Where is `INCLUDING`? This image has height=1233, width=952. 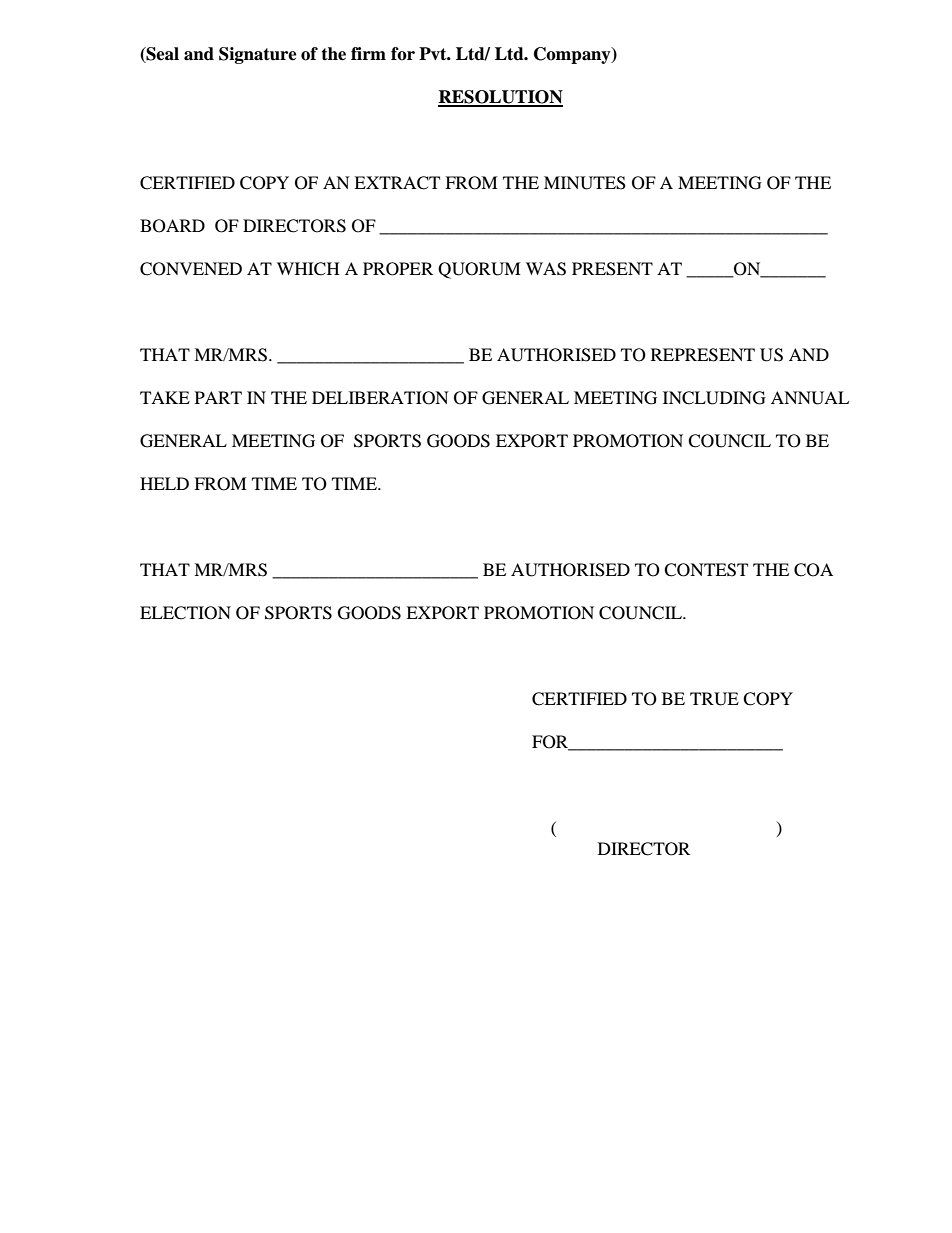
INCLUDING is located at coordinates (714, 398).
